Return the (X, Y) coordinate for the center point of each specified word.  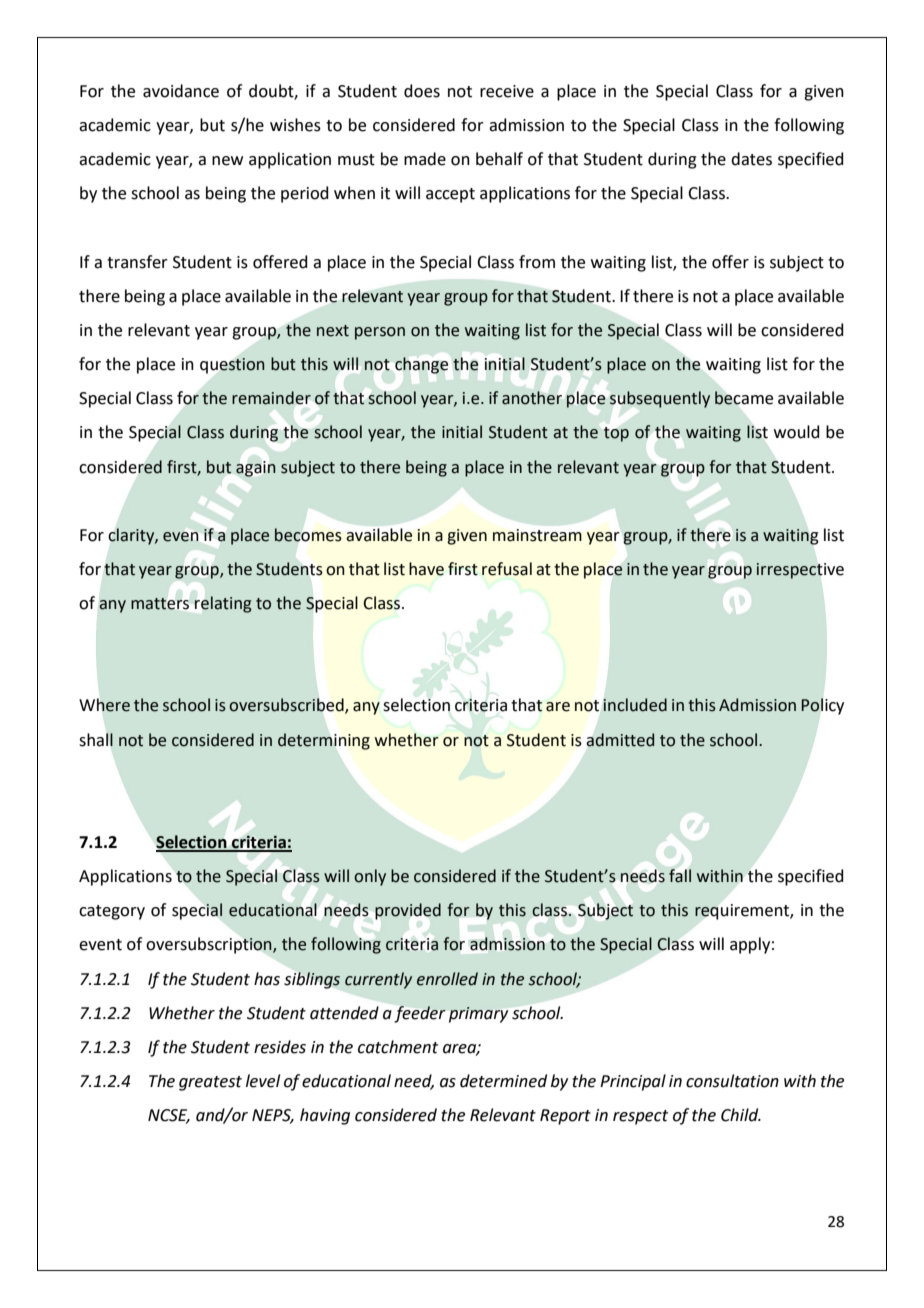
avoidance (181, 91)
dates (751, 159)
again (255, 469)
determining (324, 741)
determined (503, 1081)
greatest (210, 1083)
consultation (732, 1081)
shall (96, 740)
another (532, 398)
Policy (822, 706)
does (422, 91)
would (797, 432)
